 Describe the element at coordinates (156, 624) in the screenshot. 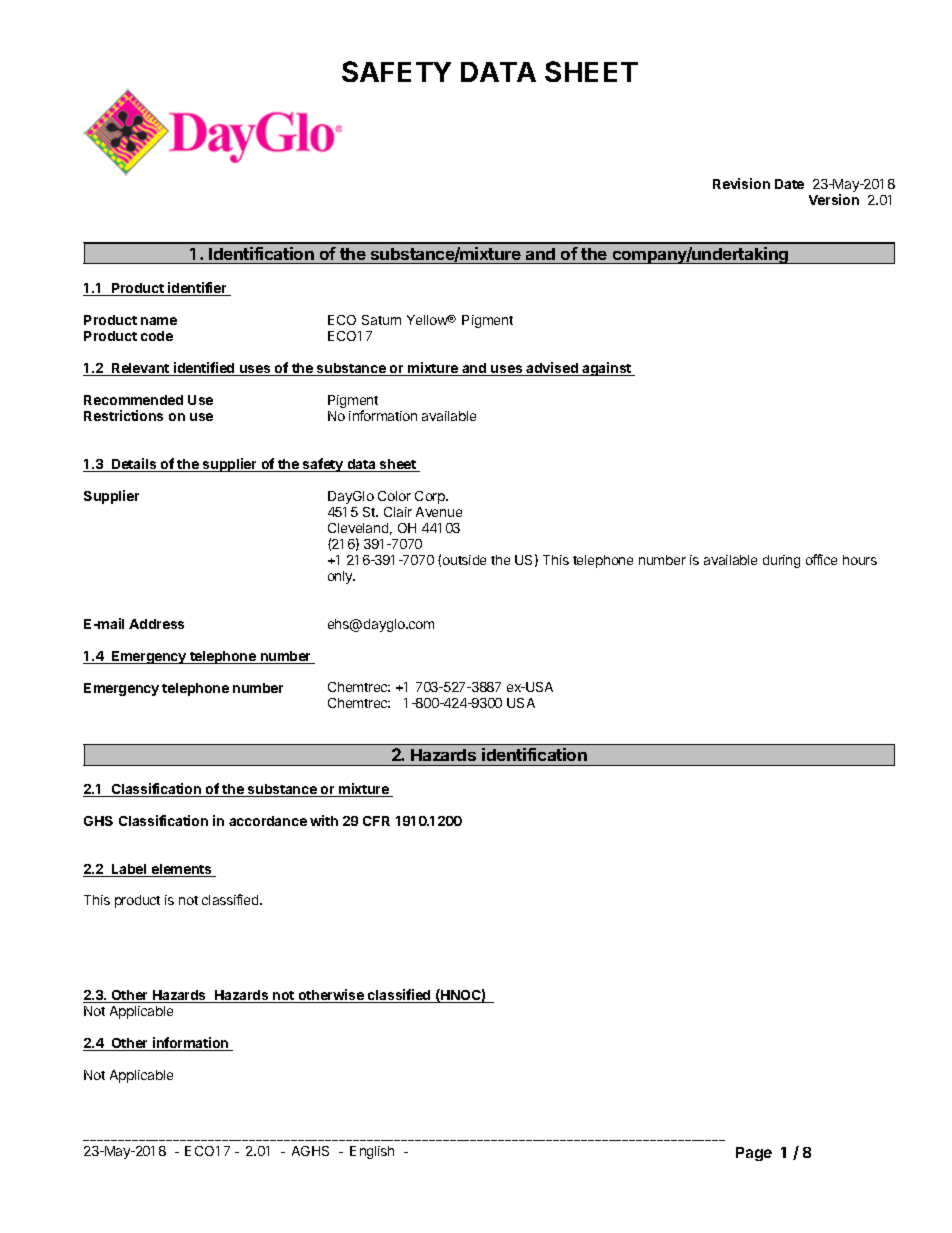

I see `Address` at that location.
